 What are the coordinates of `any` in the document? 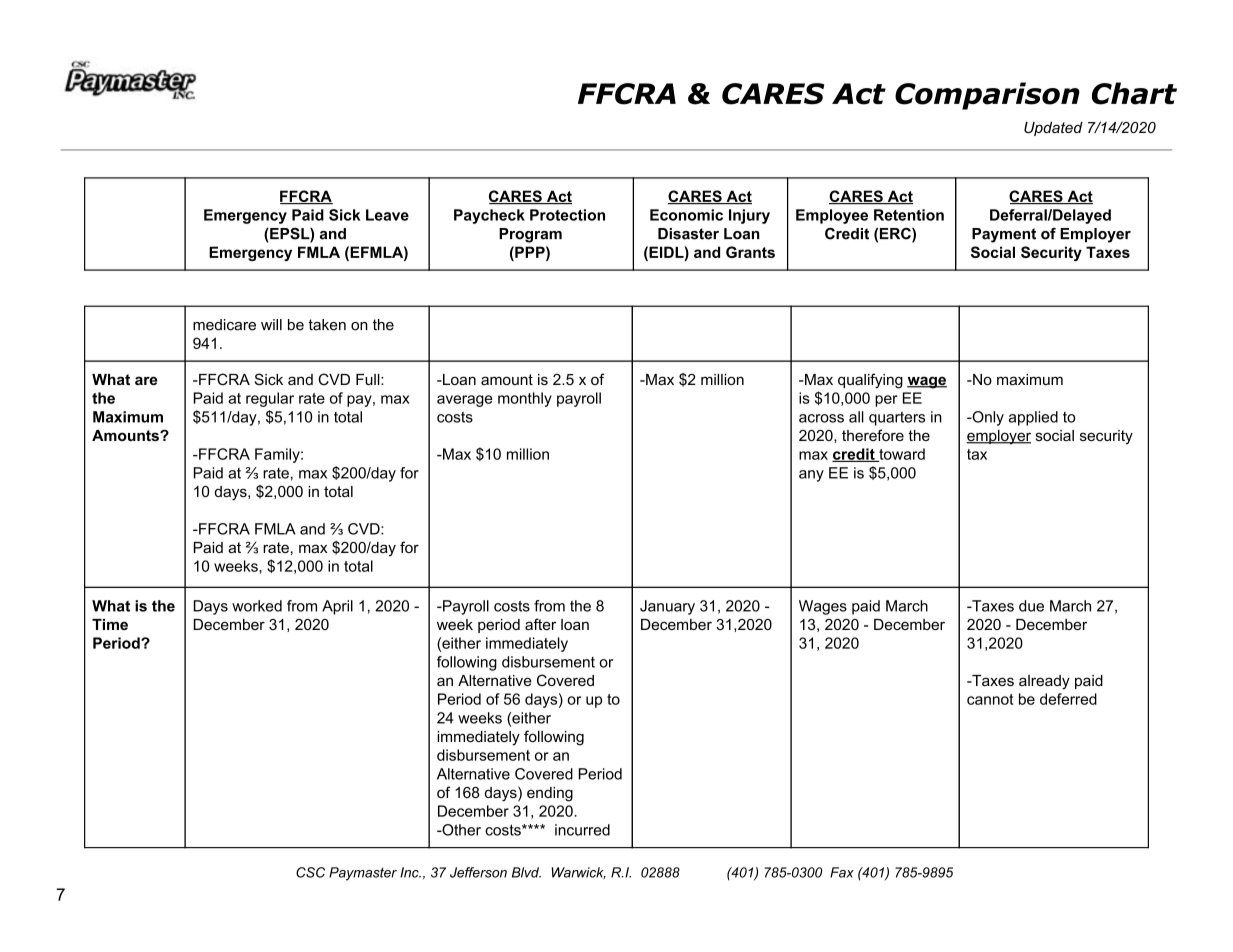 It's located at (811, 476).
